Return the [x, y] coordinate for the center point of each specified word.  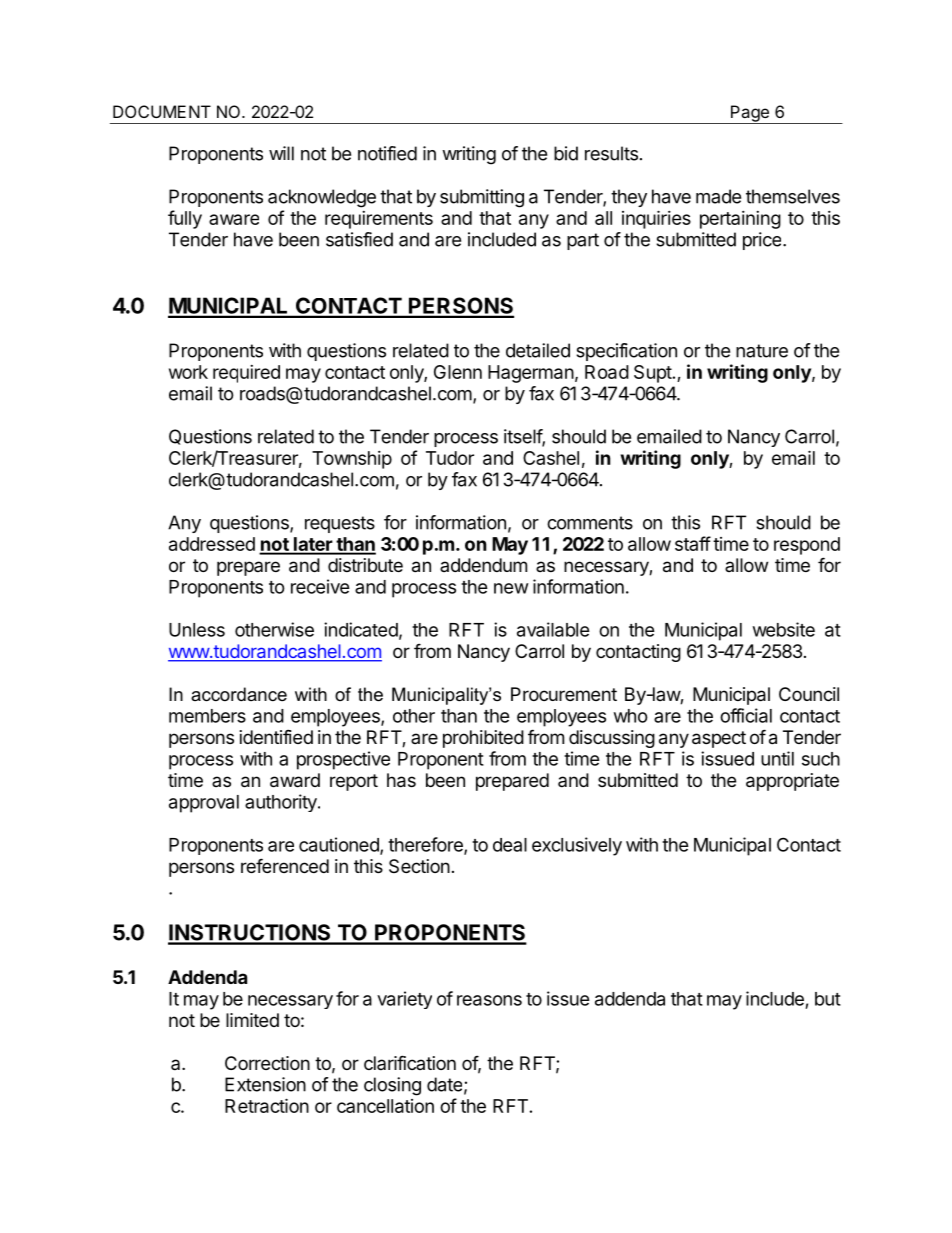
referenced [285, 865]
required [246, 374]
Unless [197, 630]
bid [566, 153]
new [511, 588]
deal [510, 845]
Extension [265, 1084]
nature [762, 351]
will [281, 153]
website [784, 629]
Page [750, 114]
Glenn [458, 372]
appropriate [792, 782]
